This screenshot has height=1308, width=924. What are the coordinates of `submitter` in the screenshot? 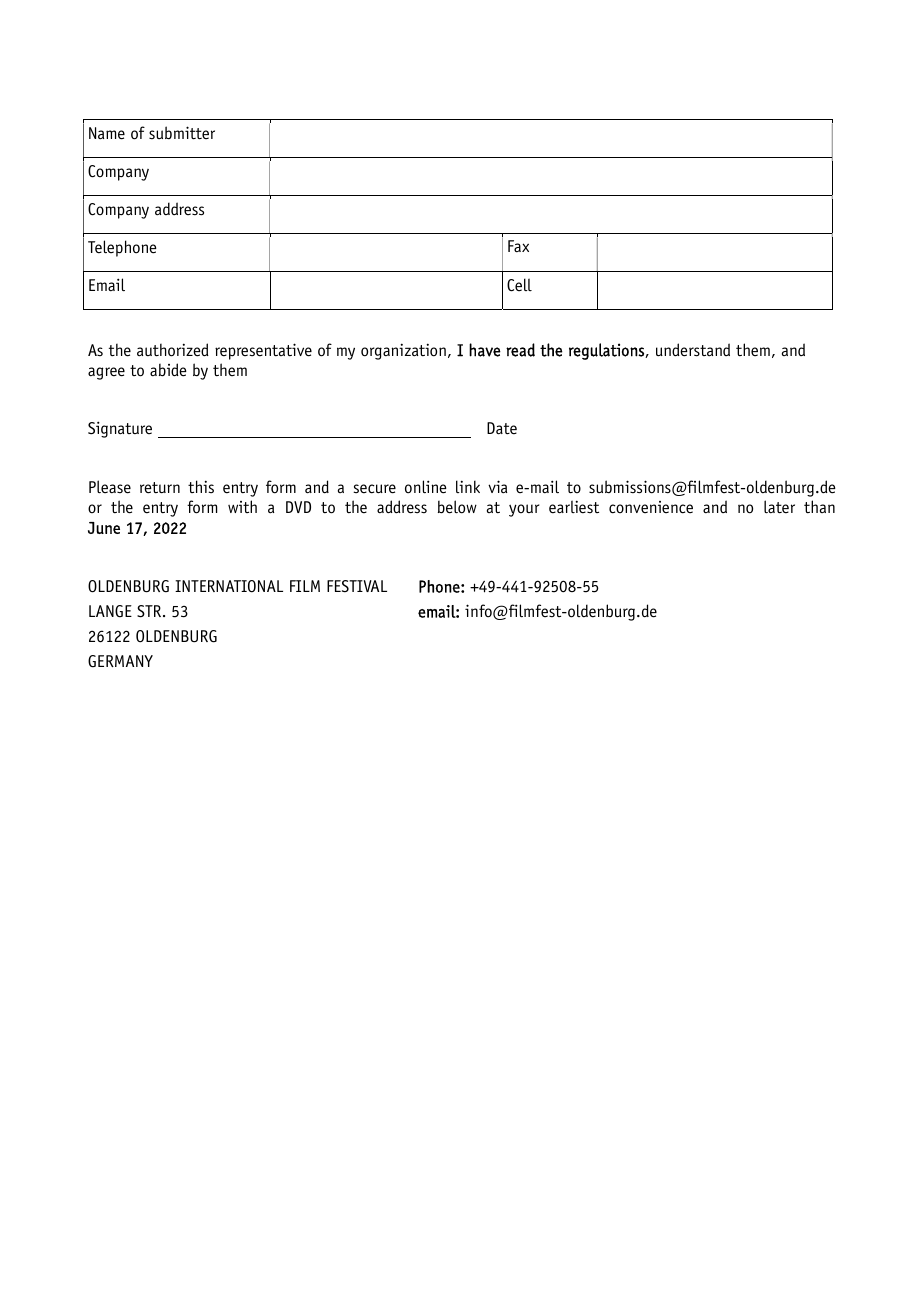 It's located at (182, 133).
